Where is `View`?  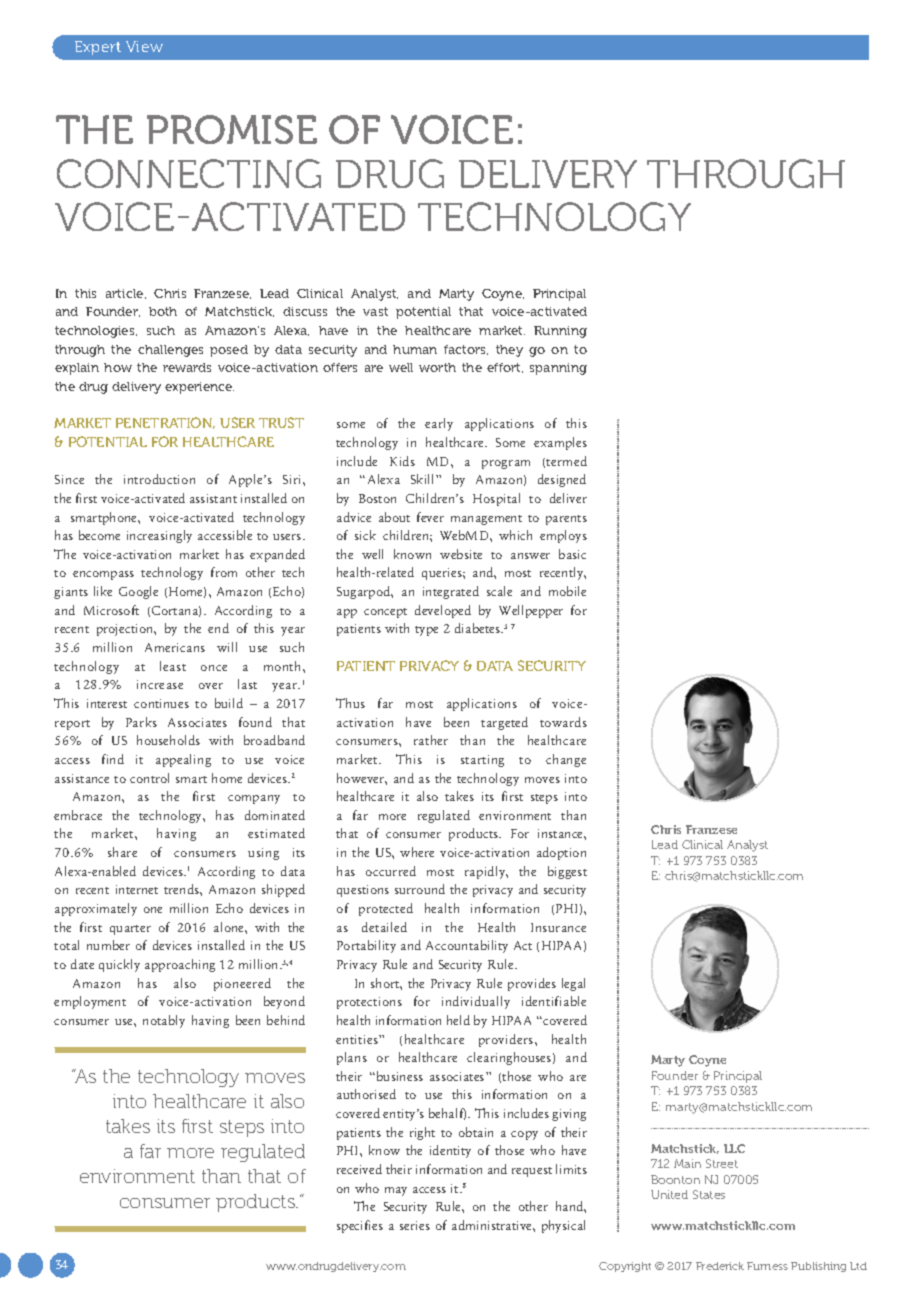
View is located at coordinates (144, 46).
